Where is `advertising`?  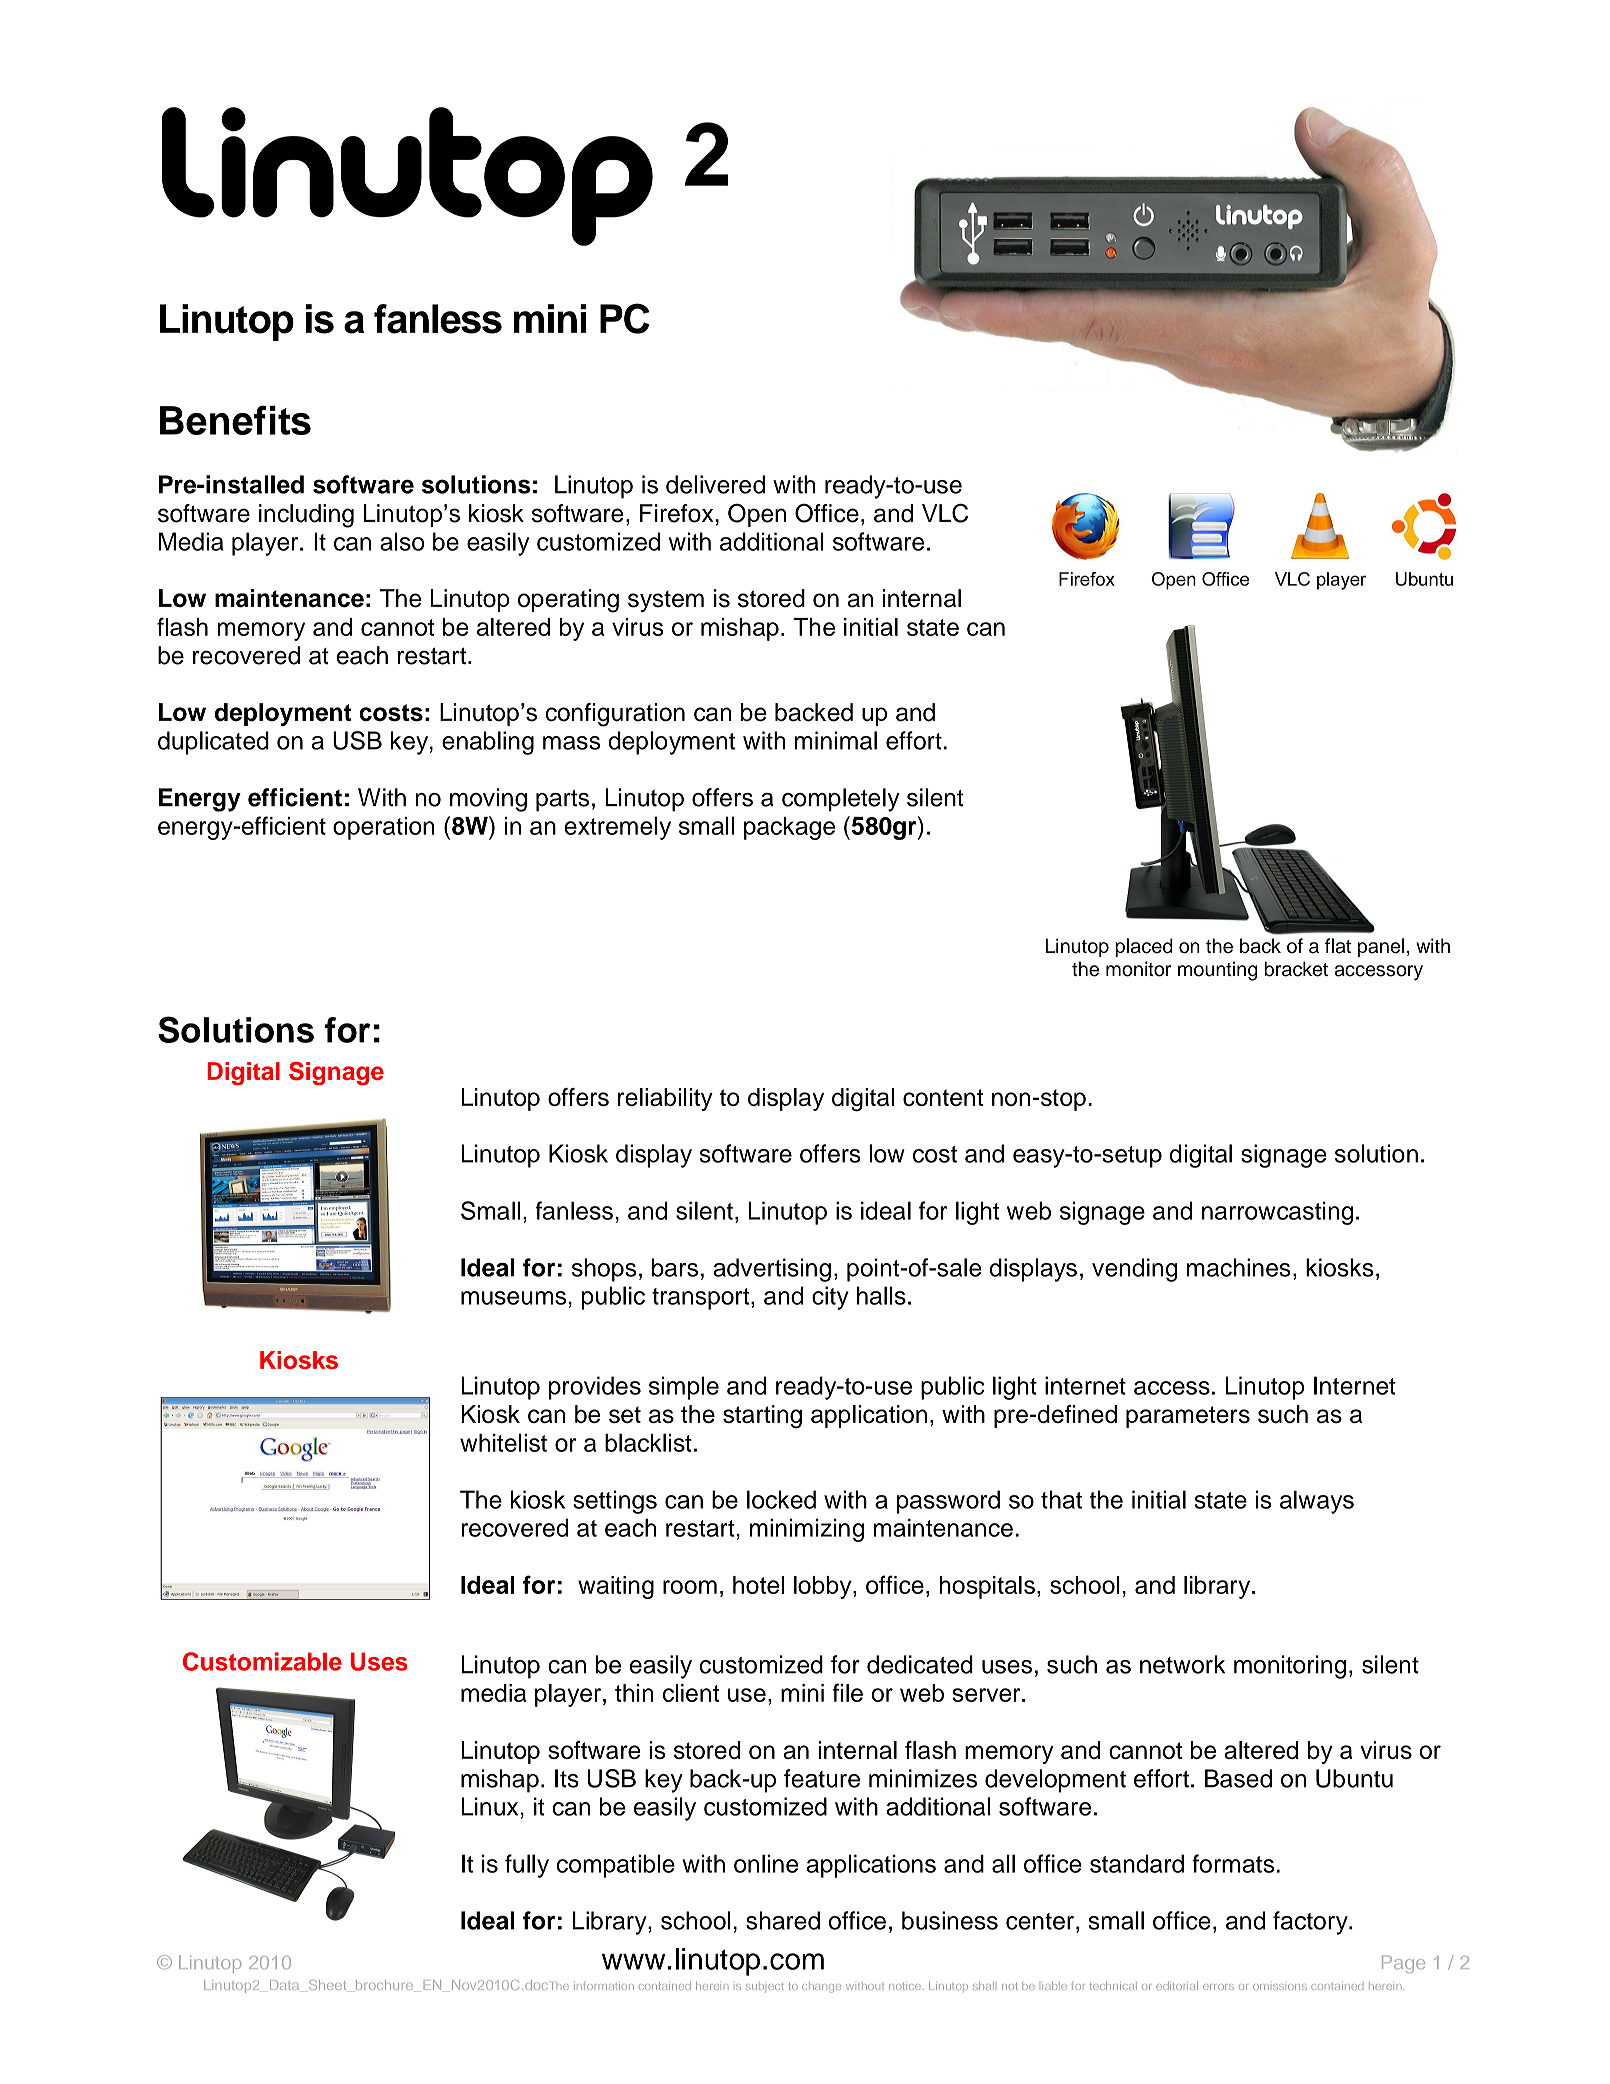 advertising is located at coordinates (772, 1270).
